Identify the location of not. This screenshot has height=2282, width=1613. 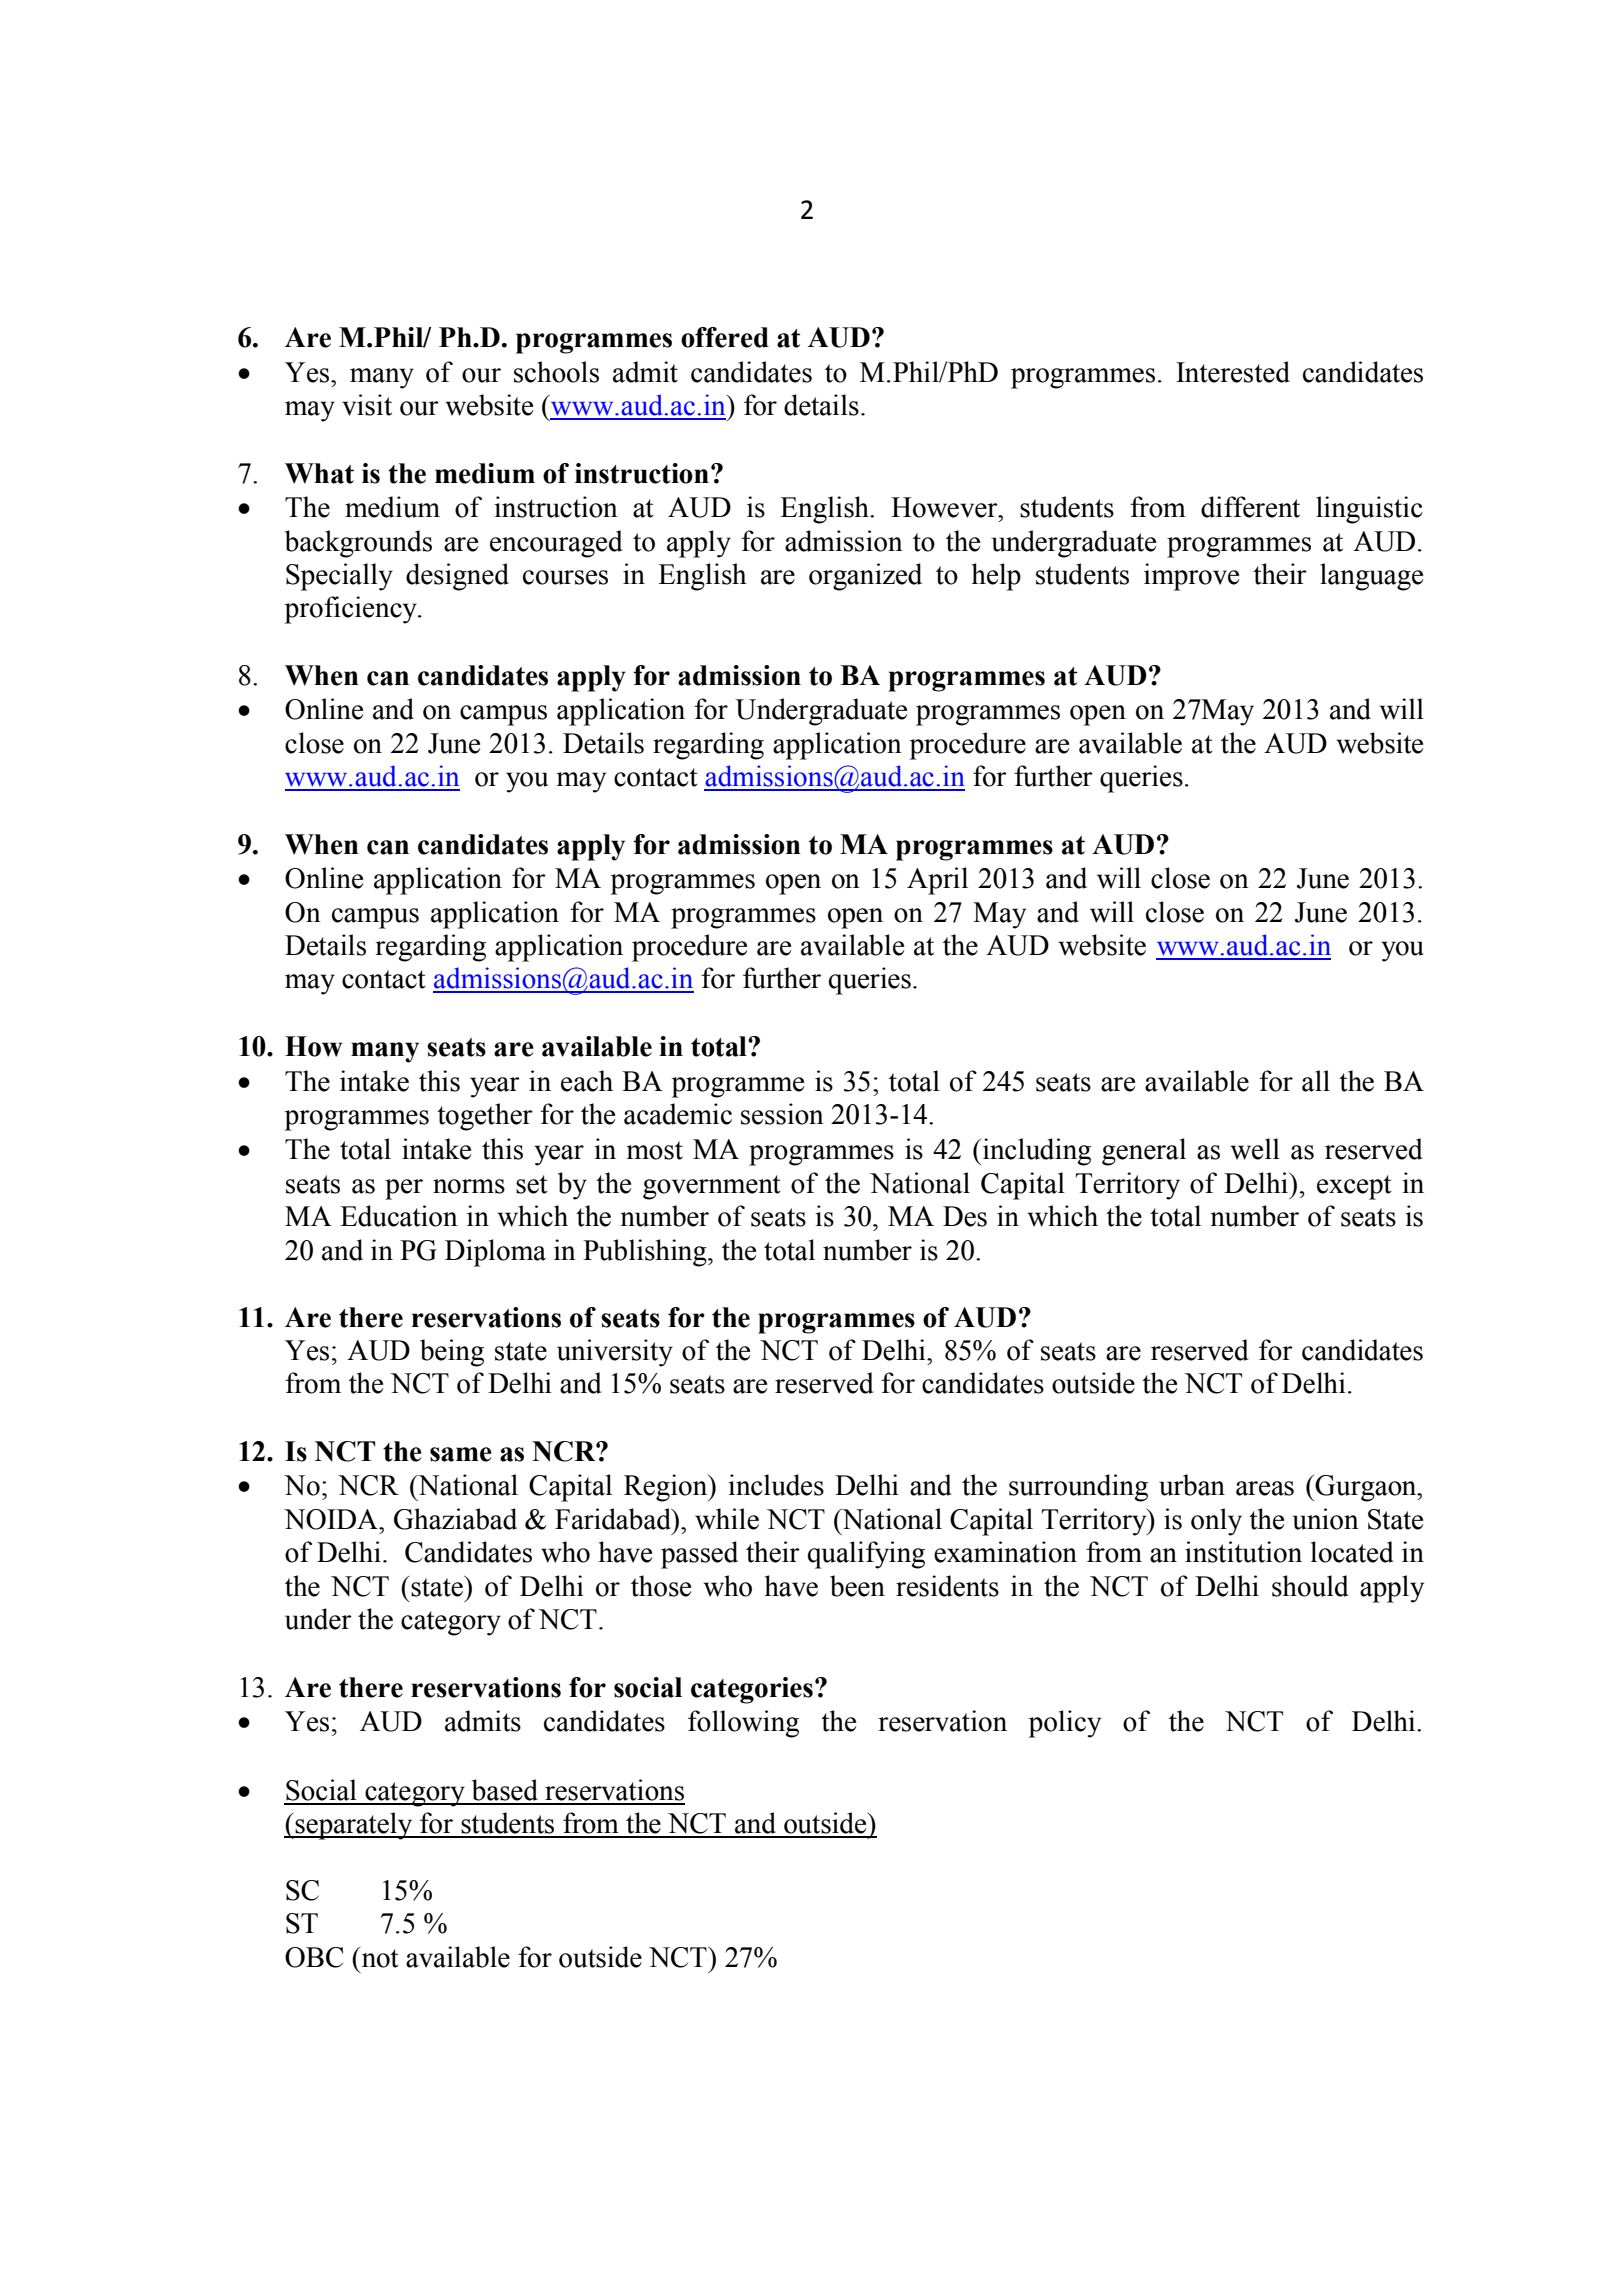
(379, 1957).
